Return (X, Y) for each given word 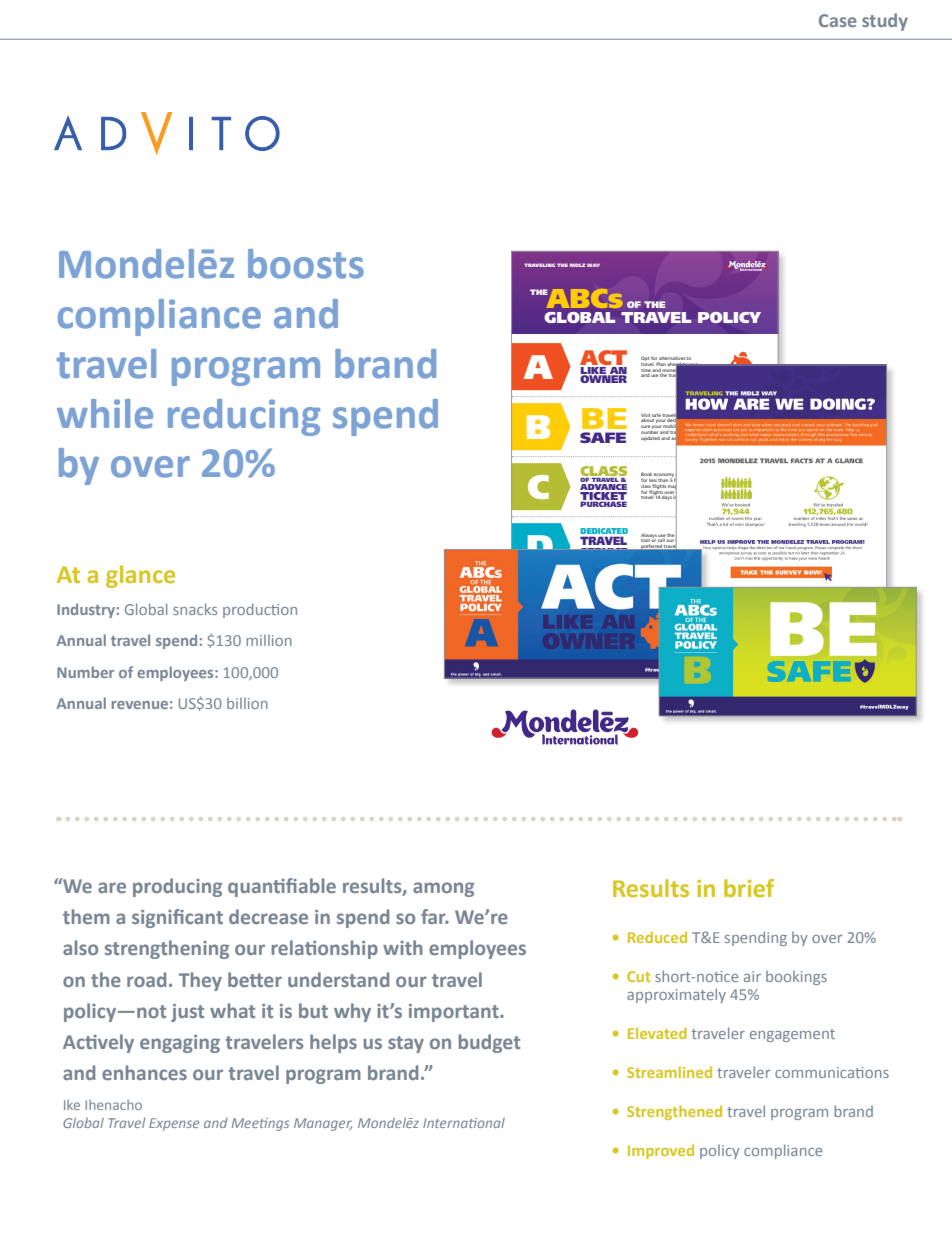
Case (838, 20)
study (885, 22)
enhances (144, 1072)
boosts (306, 264)
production (260, 610)
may (672, 487)
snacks (195, 609)
